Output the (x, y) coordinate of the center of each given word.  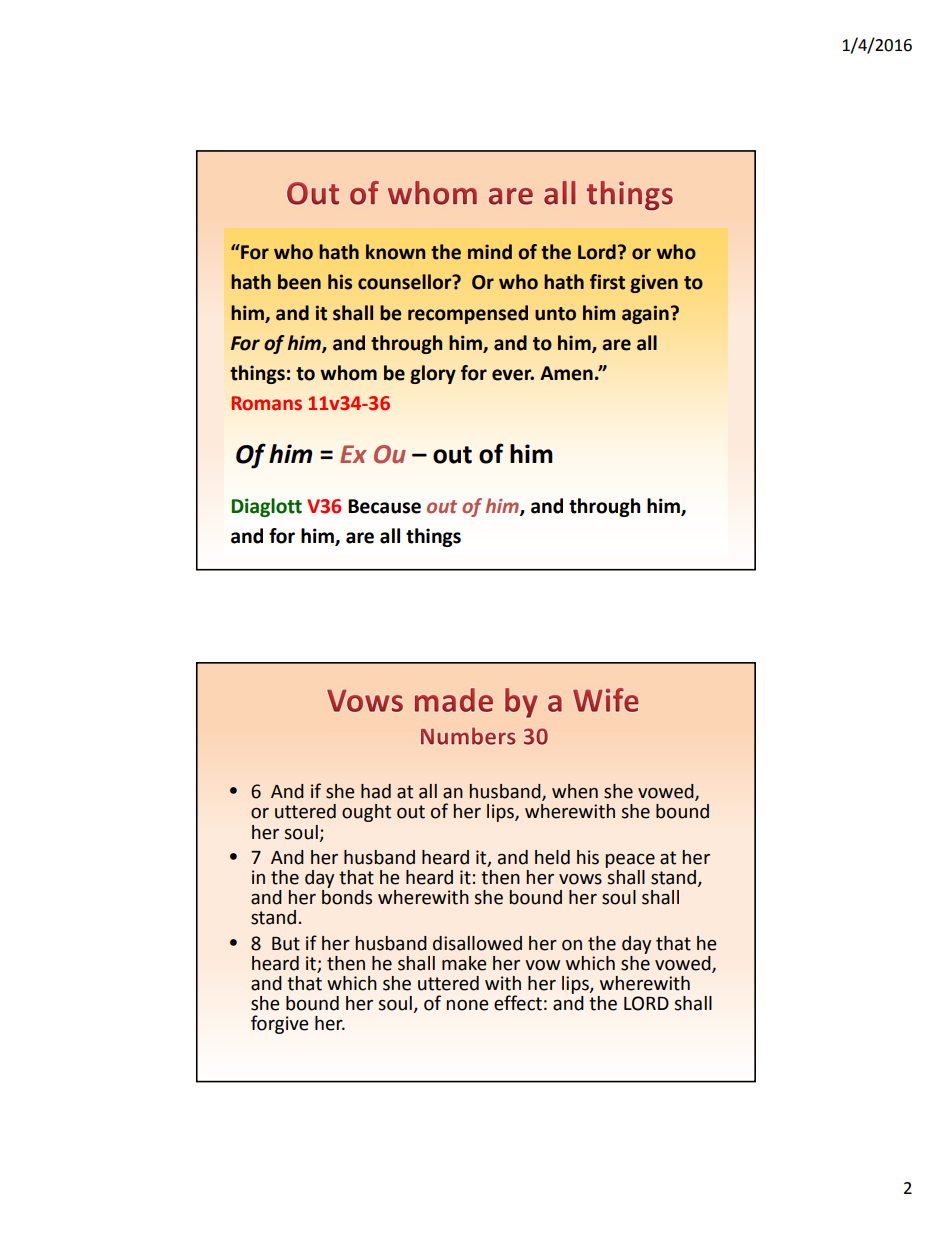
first (607, 282)
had (376, 791)
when (575, 791)
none (467, 1005)
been (299, 282)
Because (384, 506)
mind (490, 252)
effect (518, 1003)
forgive (280, 1024)
